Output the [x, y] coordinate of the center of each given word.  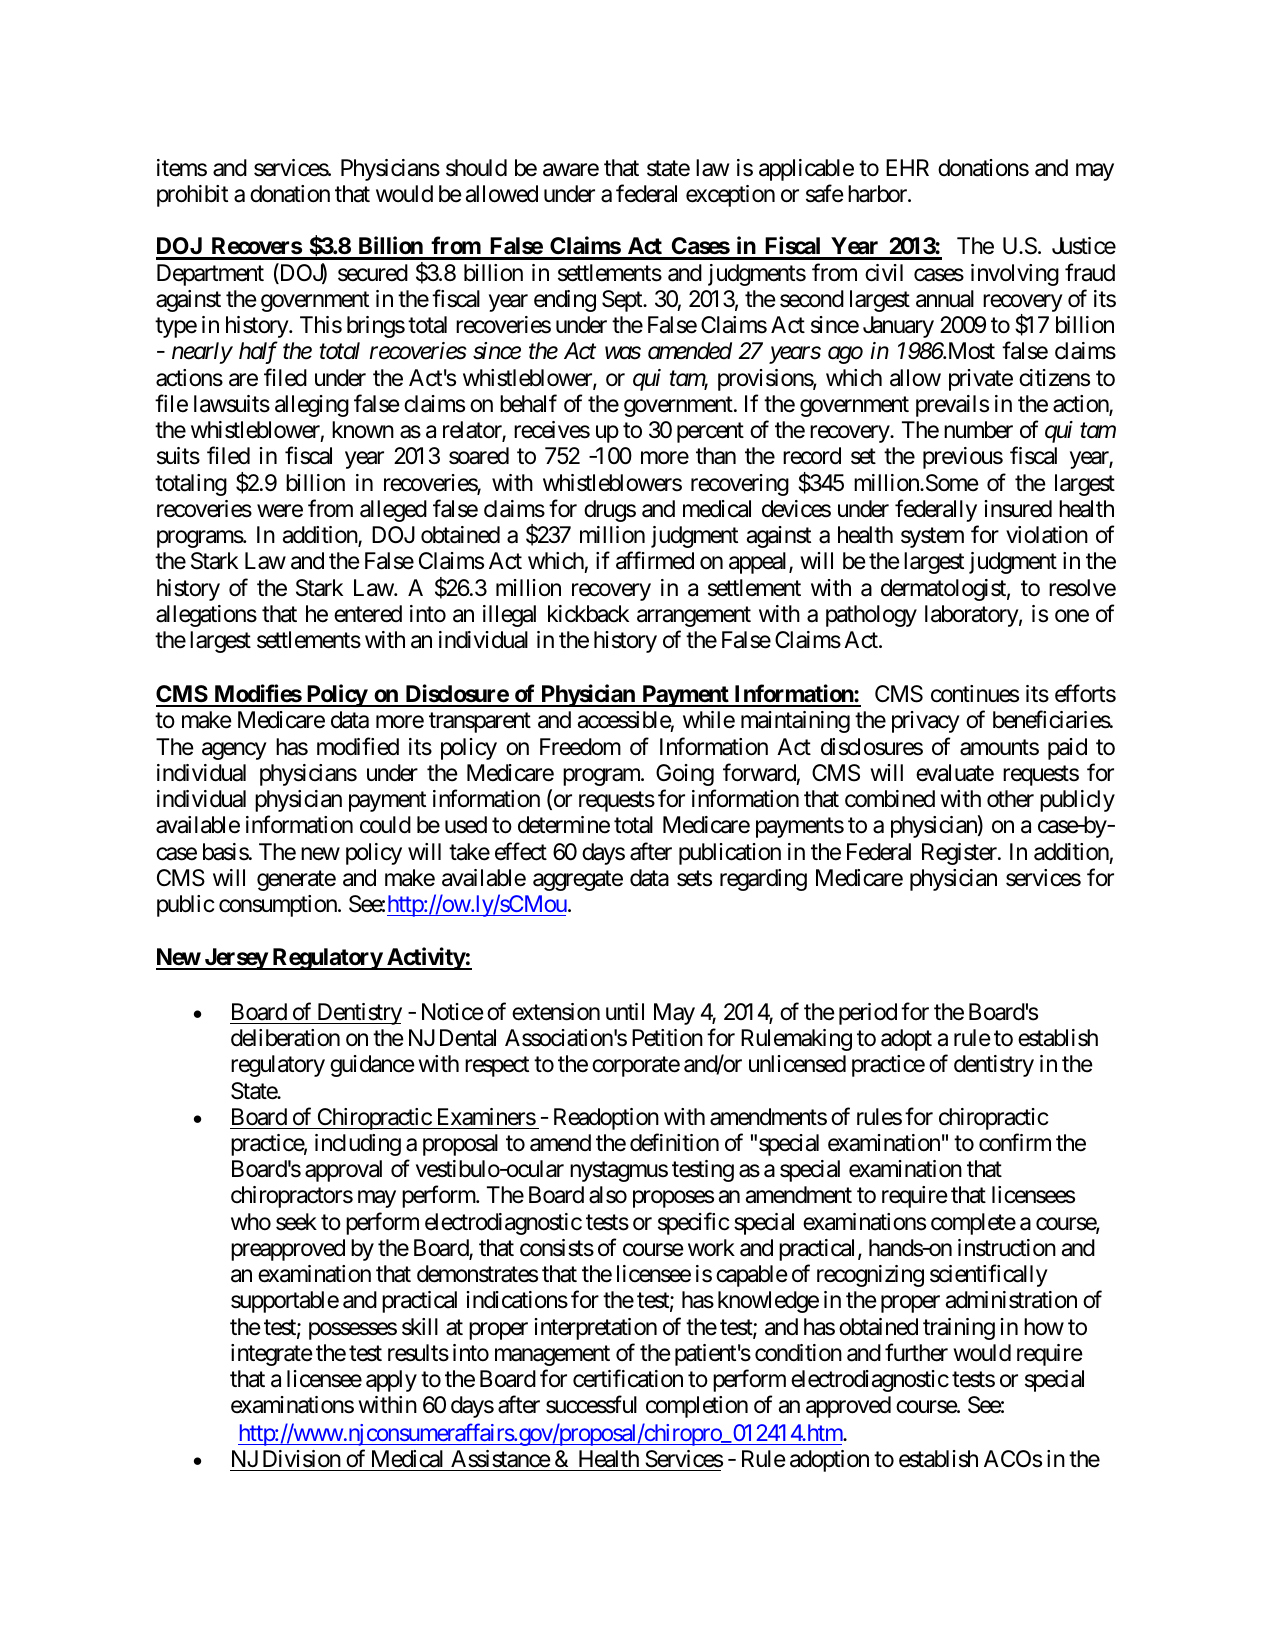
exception [730, 196]
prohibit [192, 196]
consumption [279, 906]
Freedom [580, 747]
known [363, 430]
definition [674, 1142]
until [625, 1011]
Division [300, 1460]
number [978, 430]
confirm [1015, 1142]
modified [358, 746]
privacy [926, 722]
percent [710, 433]
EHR [907, 167]
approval [343, 1171]
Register [960, 854]
